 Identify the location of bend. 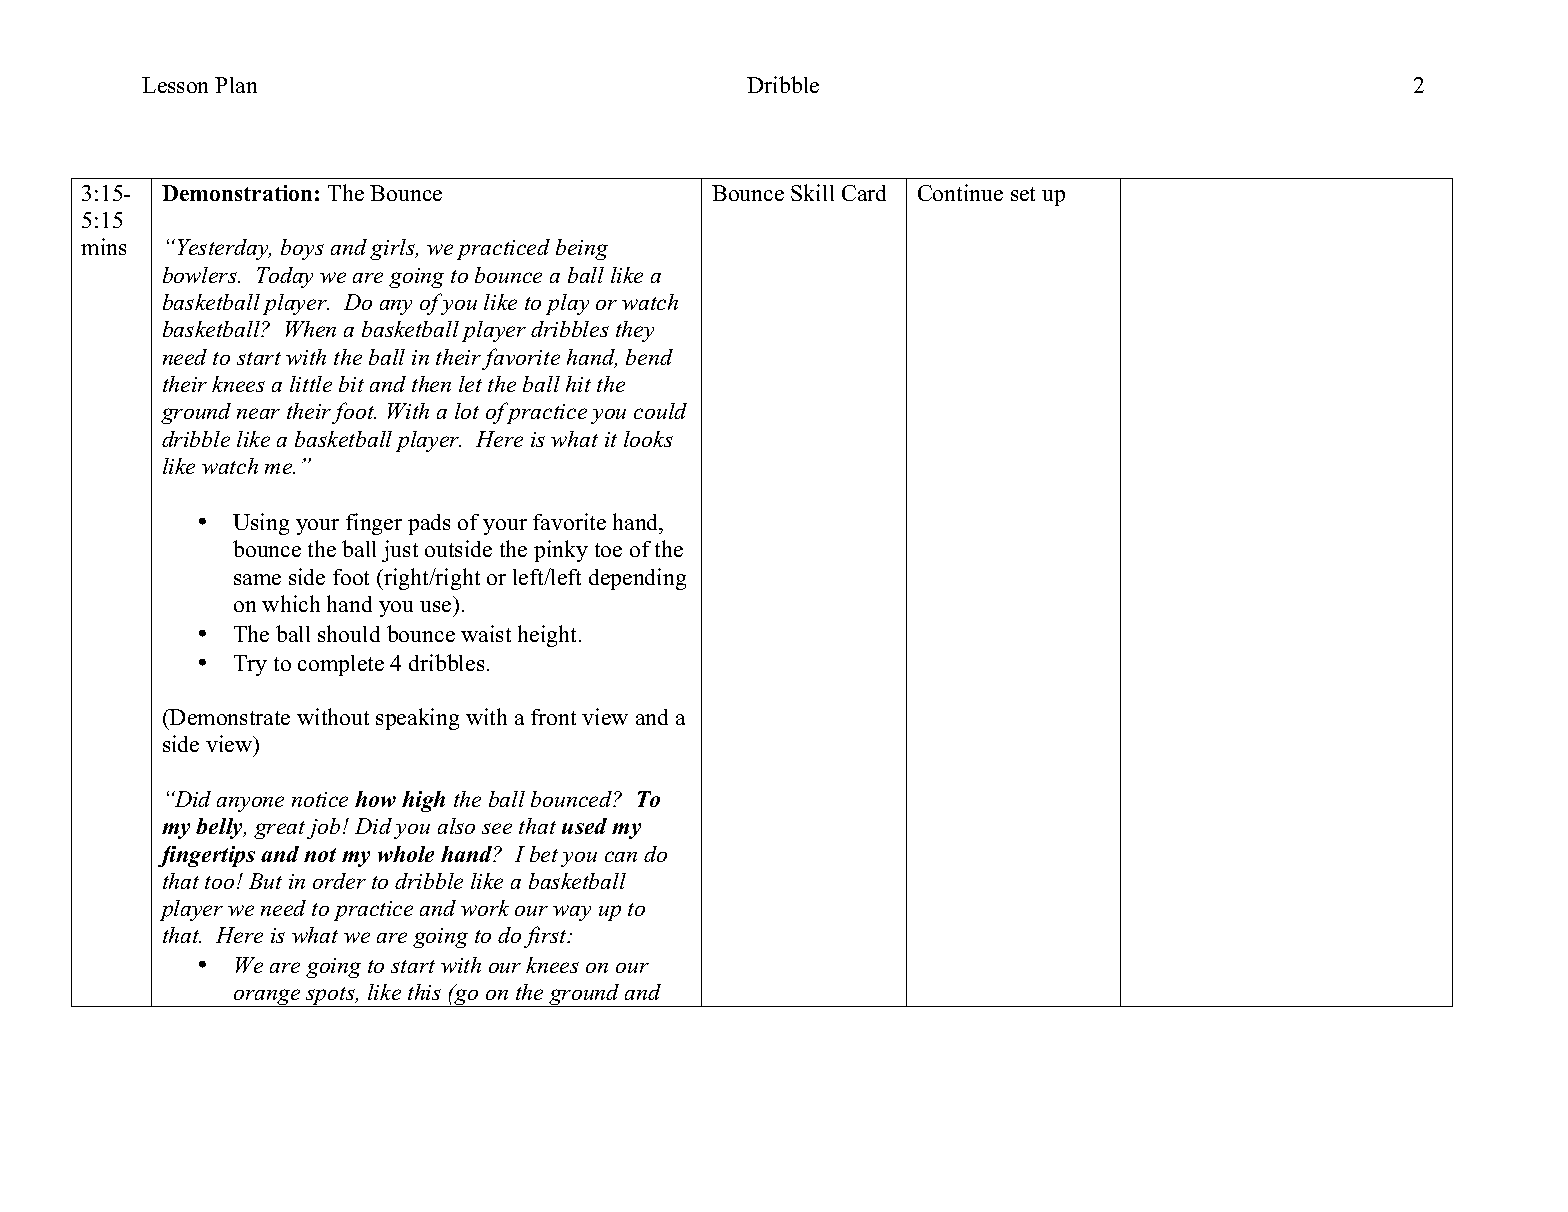
(649, 357).
